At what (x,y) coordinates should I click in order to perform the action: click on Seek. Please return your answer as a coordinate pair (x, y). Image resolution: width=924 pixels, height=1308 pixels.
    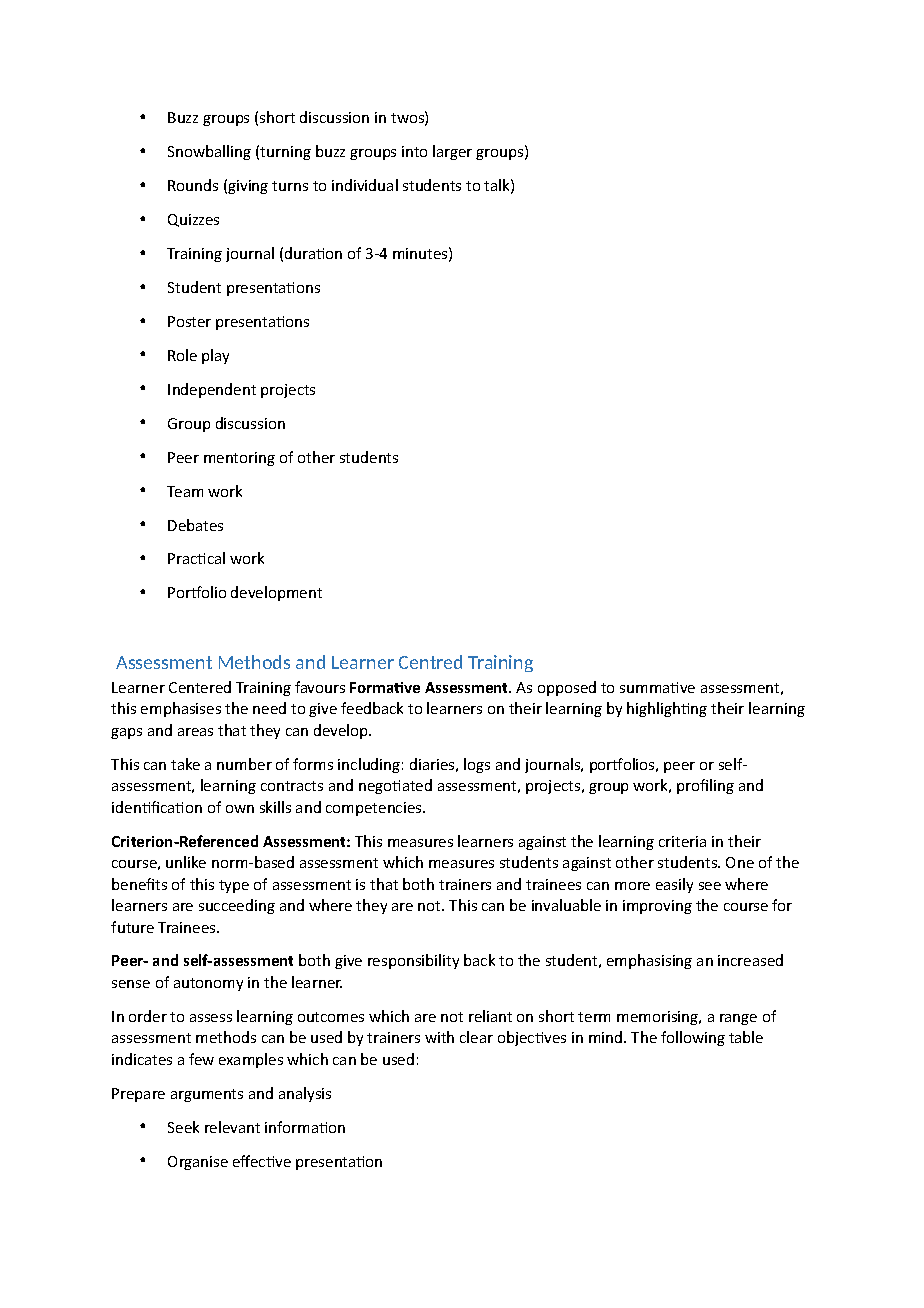
    Looking at the image, I should click on (183, 1127).
